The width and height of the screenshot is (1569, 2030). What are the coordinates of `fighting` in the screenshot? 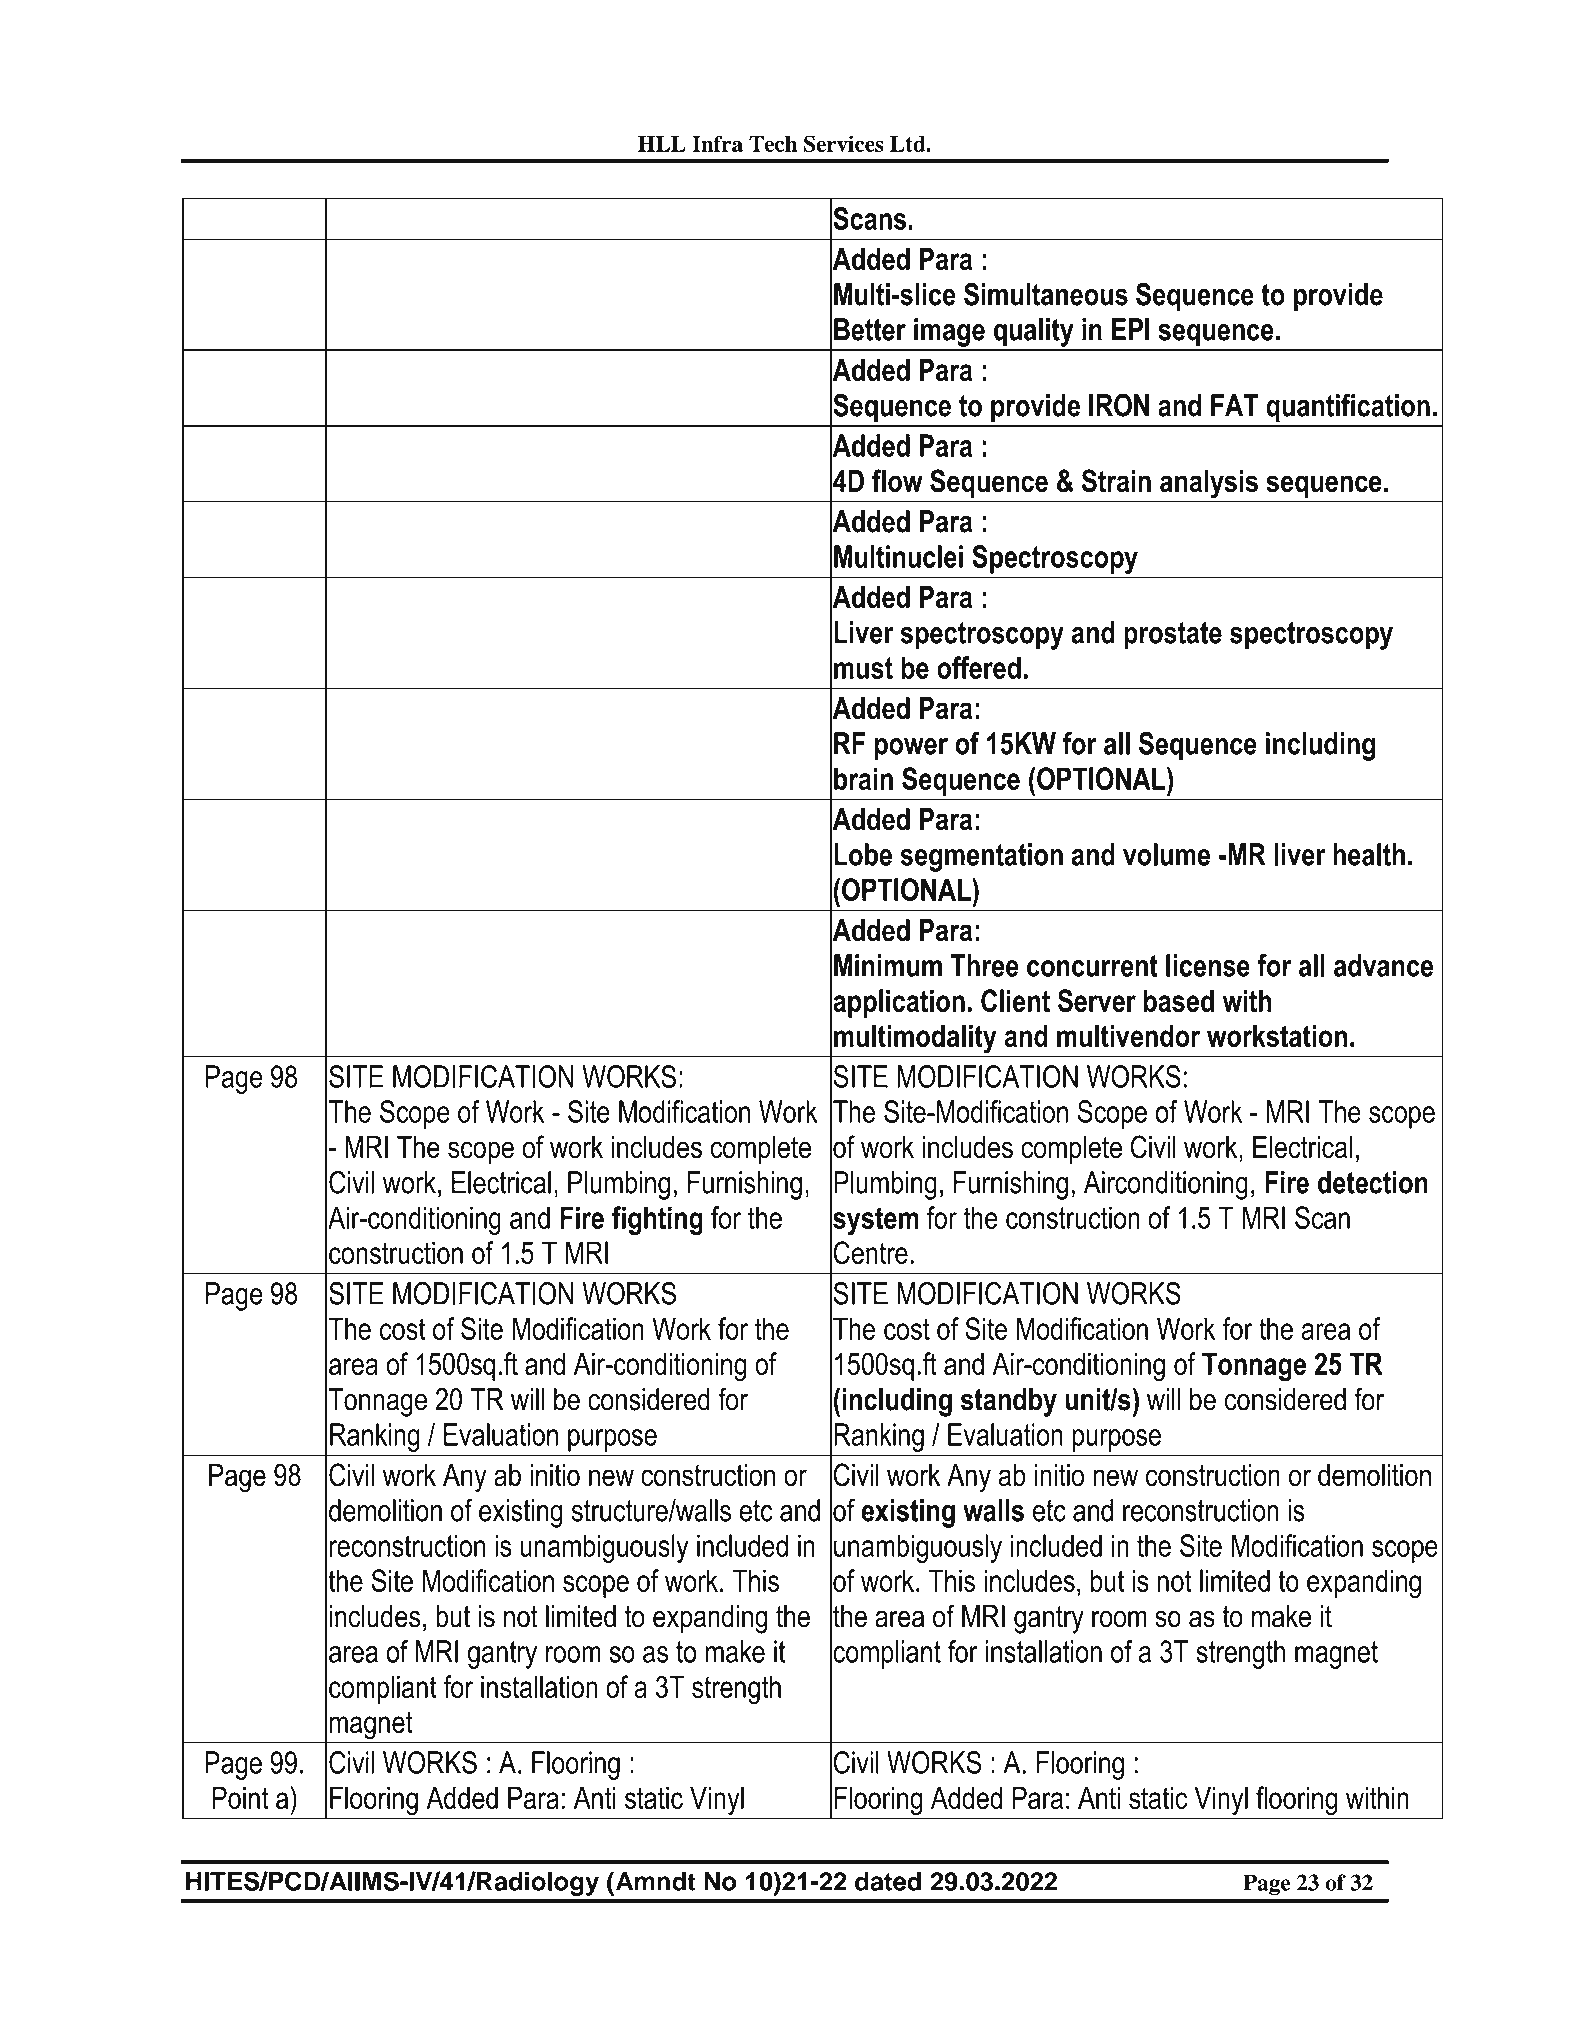 It's located at (657, 1220).
